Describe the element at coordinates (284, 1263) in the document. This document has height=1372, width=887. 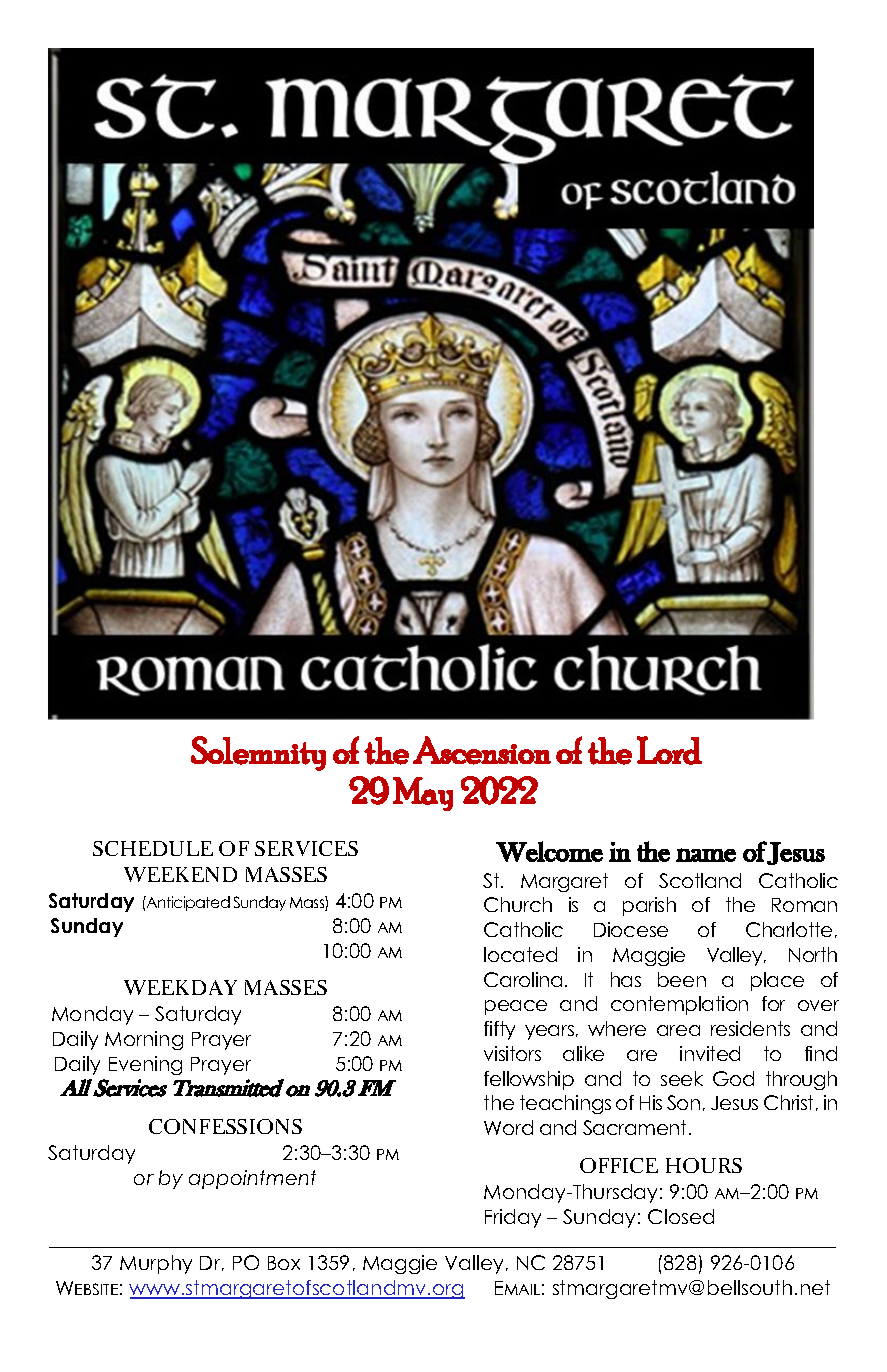
I see `Box` at that location.
